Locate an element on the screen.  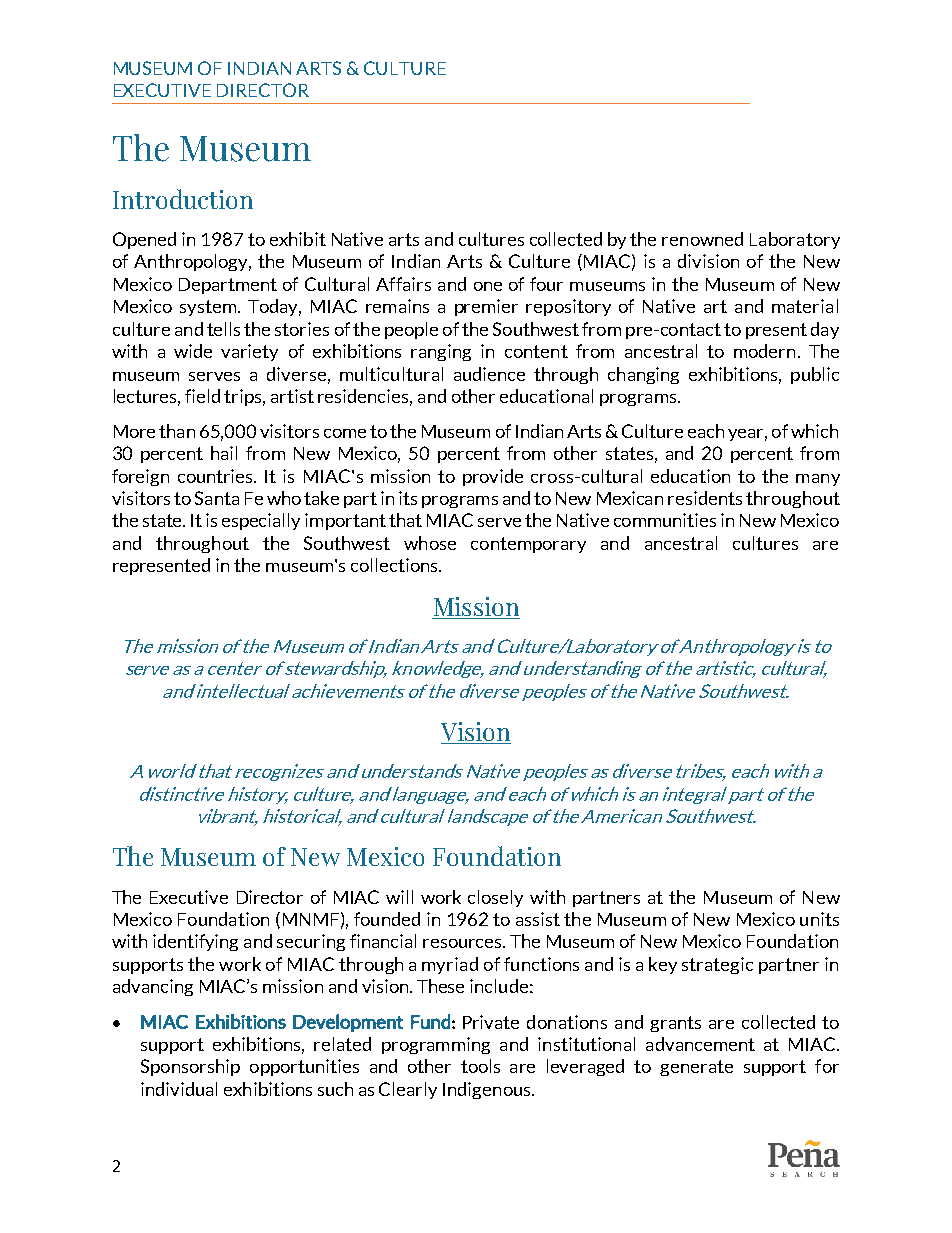
communities is located at coordinates (665, 520).
